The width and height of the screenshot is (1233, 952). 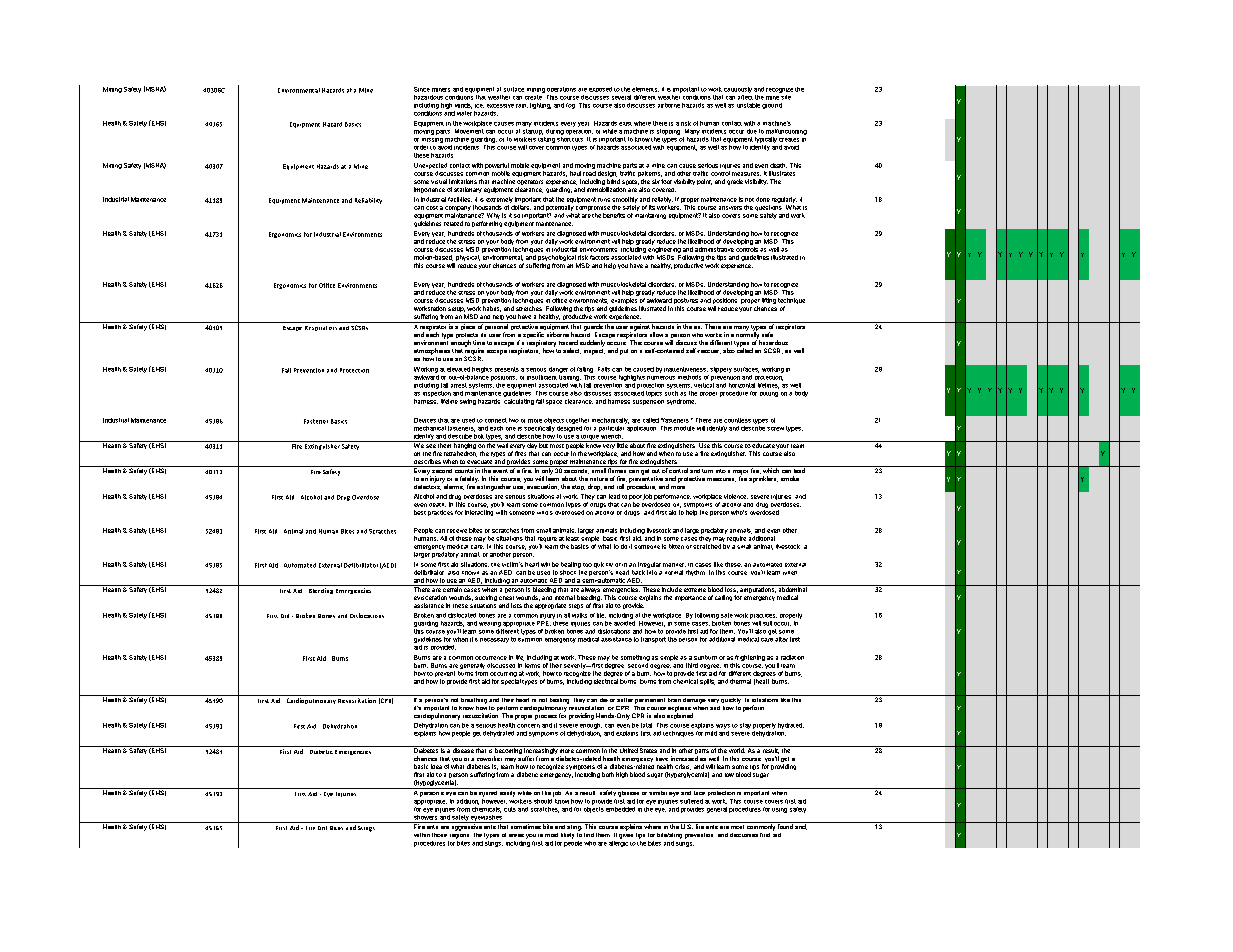 I want to click on too, so click(x=587, y=565).
